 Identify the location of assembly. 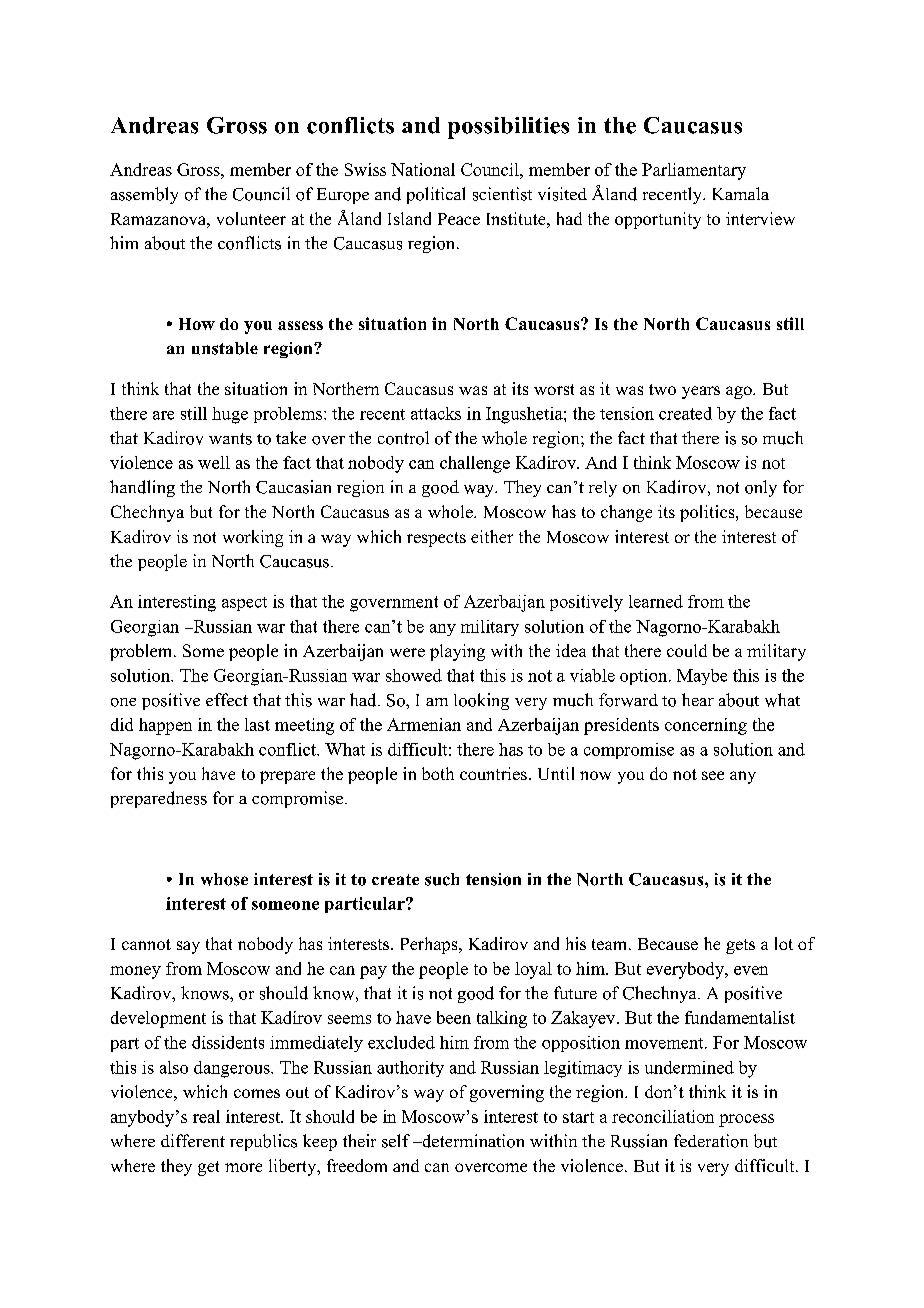
(144, 195).
